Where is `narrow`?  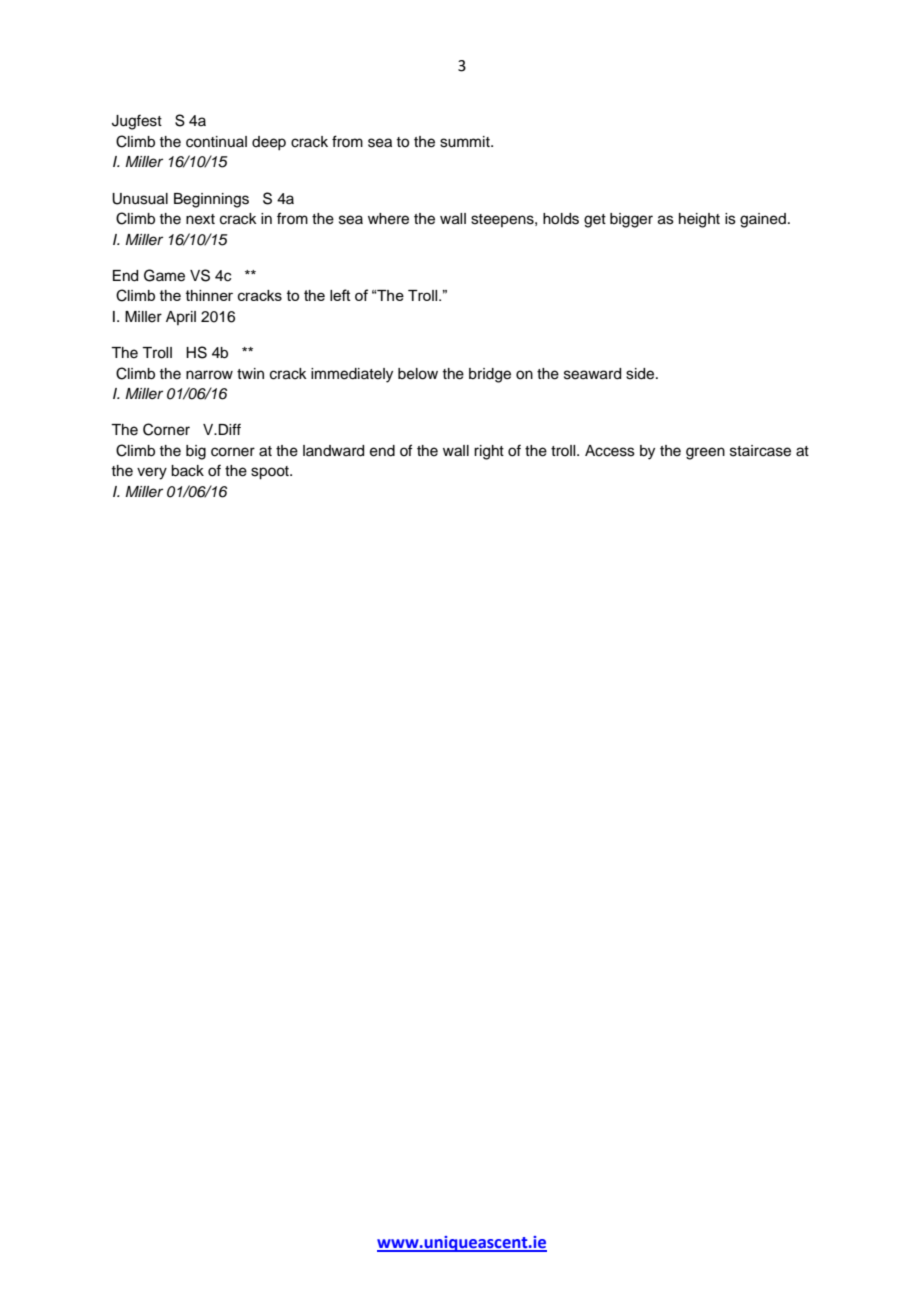 narrow is located at coordinates (209, 375).
